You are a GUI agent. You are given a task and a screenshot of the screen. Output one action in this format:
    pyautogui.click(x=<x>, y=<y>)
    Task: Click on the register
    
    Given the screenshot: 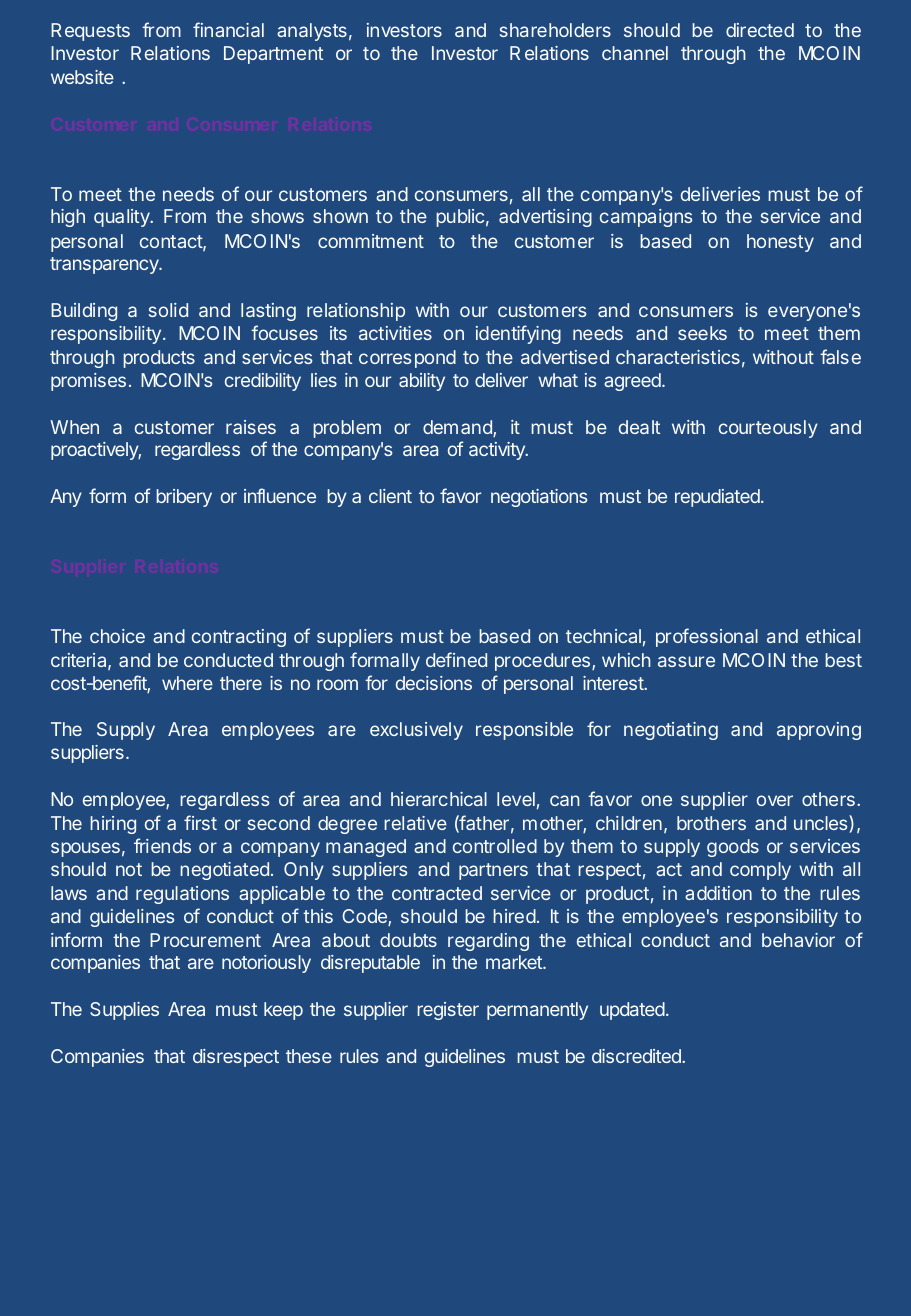 What is the action you would take?
    pyautogui.click(x=448, y=1011)
